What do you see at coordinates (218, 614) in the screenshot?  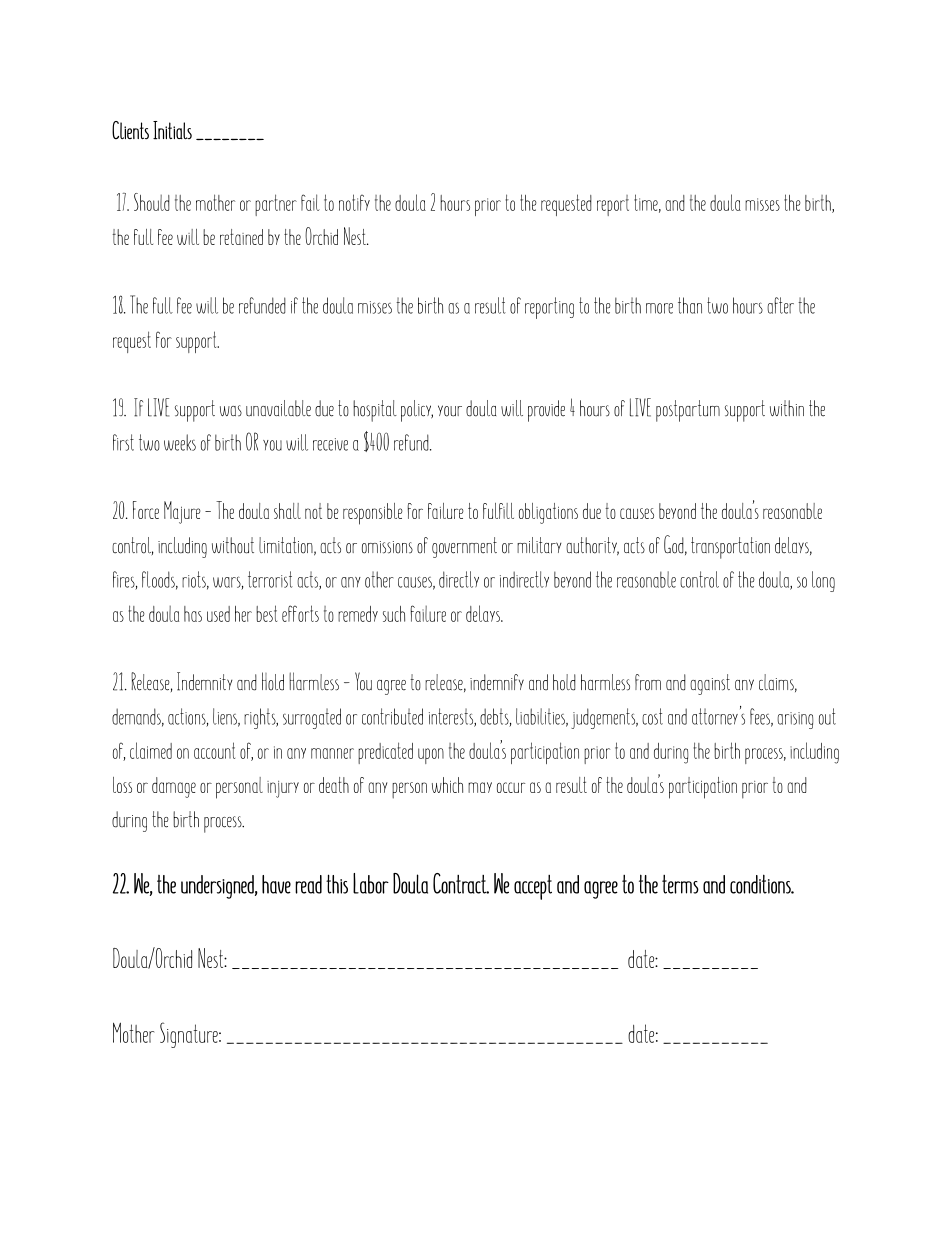 I see `used` at bounding box center [218, 614].
